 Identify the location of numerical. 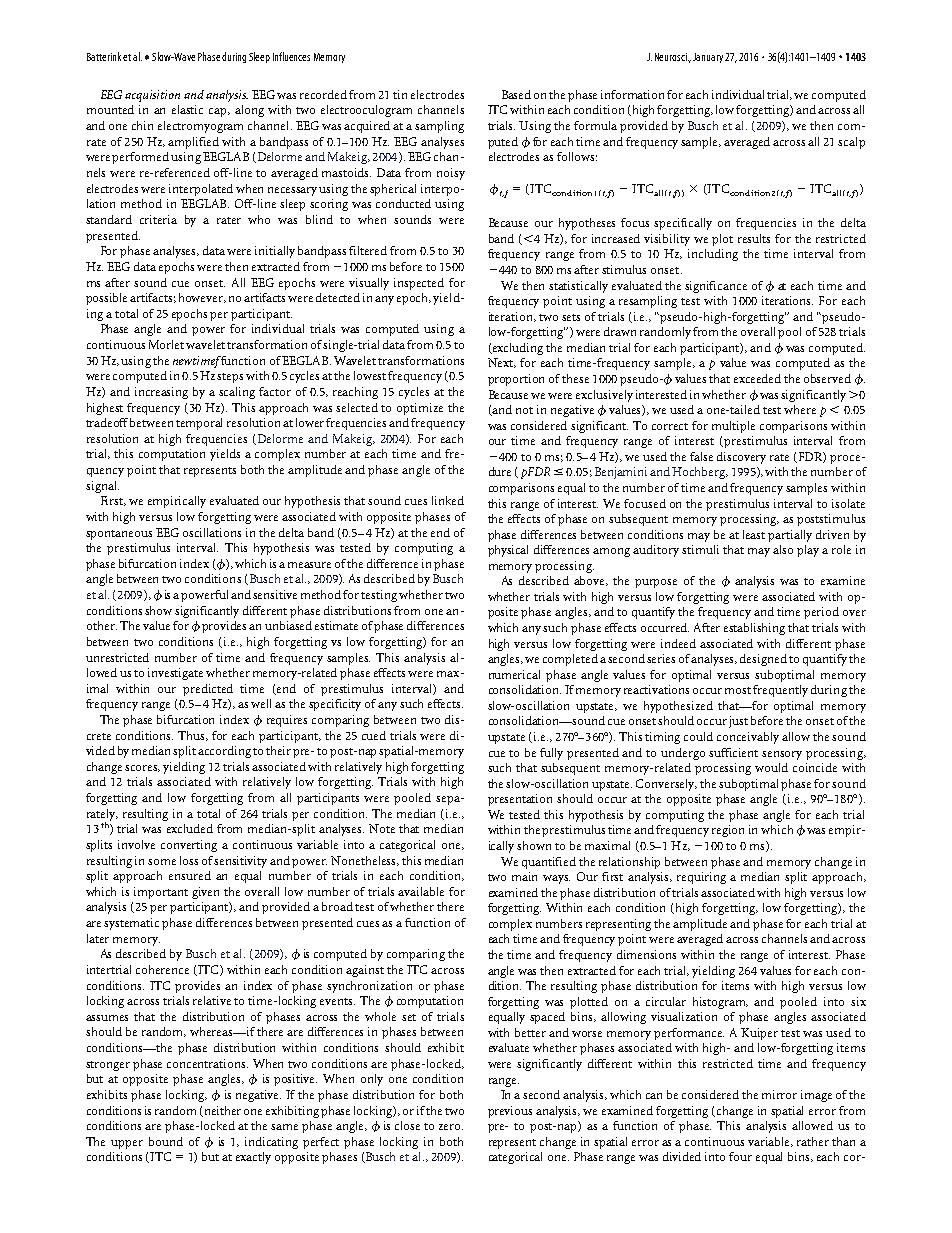
(514, 674).
